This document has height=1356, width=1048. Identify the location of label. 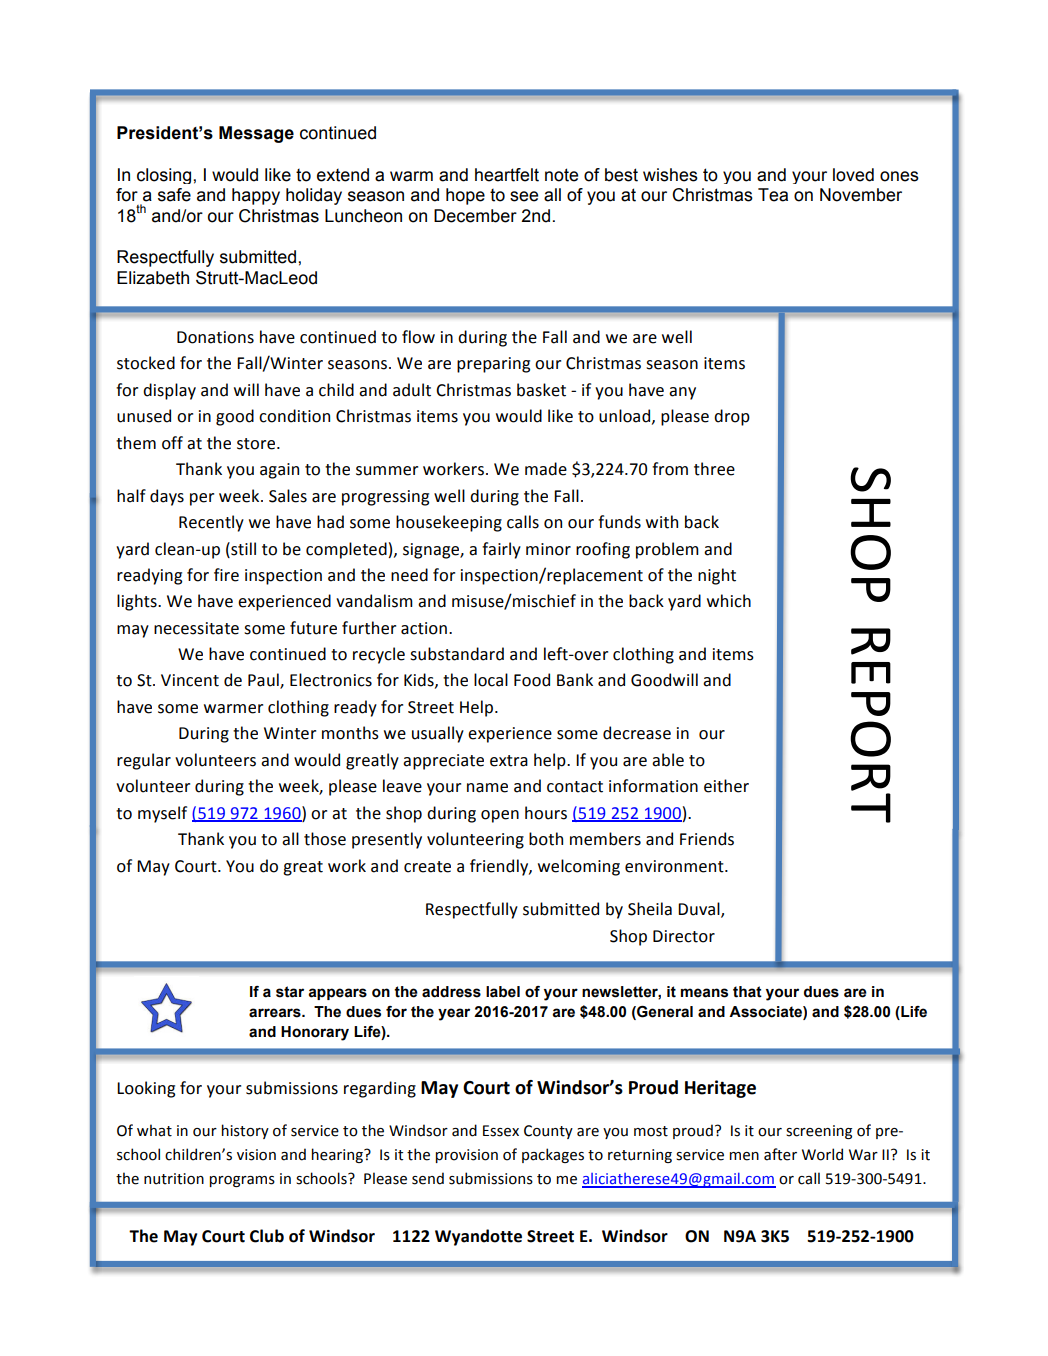
(503, 992).
